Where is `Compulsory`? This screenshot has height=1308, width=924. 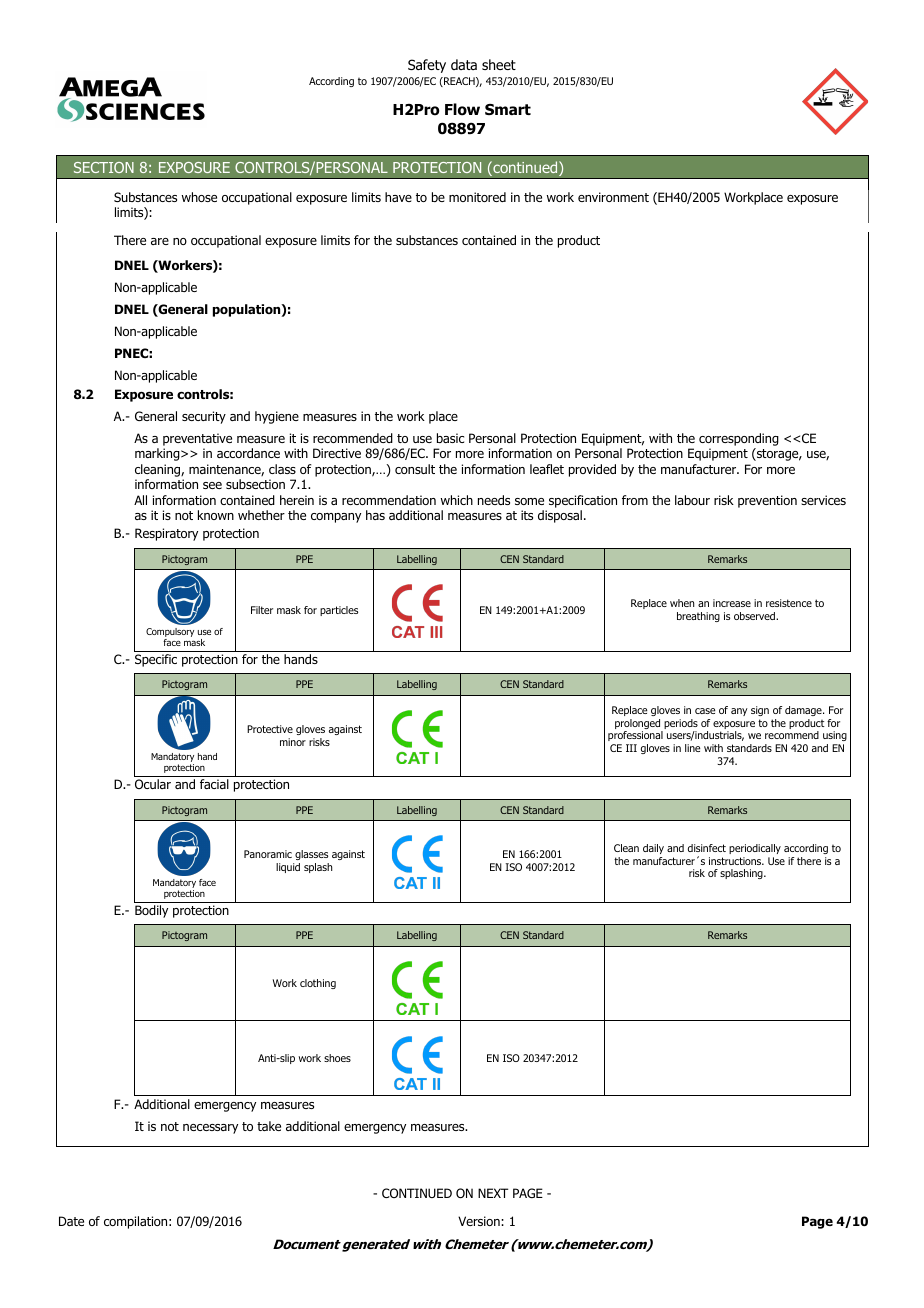 Compulsory is located at coordinates (170, 634).
